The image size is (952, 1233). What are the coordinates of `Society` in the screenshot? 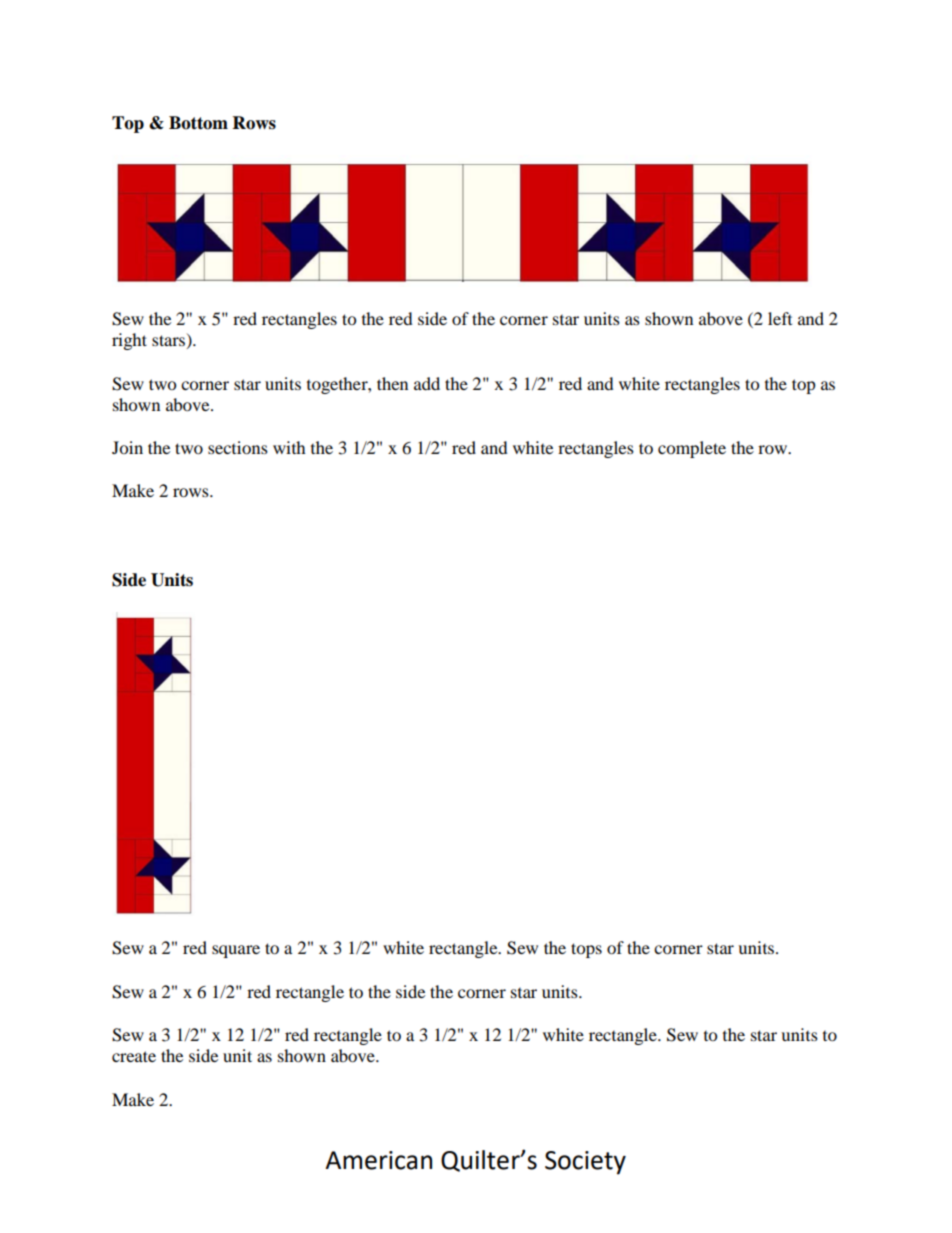 It's located at (585, 1163).
